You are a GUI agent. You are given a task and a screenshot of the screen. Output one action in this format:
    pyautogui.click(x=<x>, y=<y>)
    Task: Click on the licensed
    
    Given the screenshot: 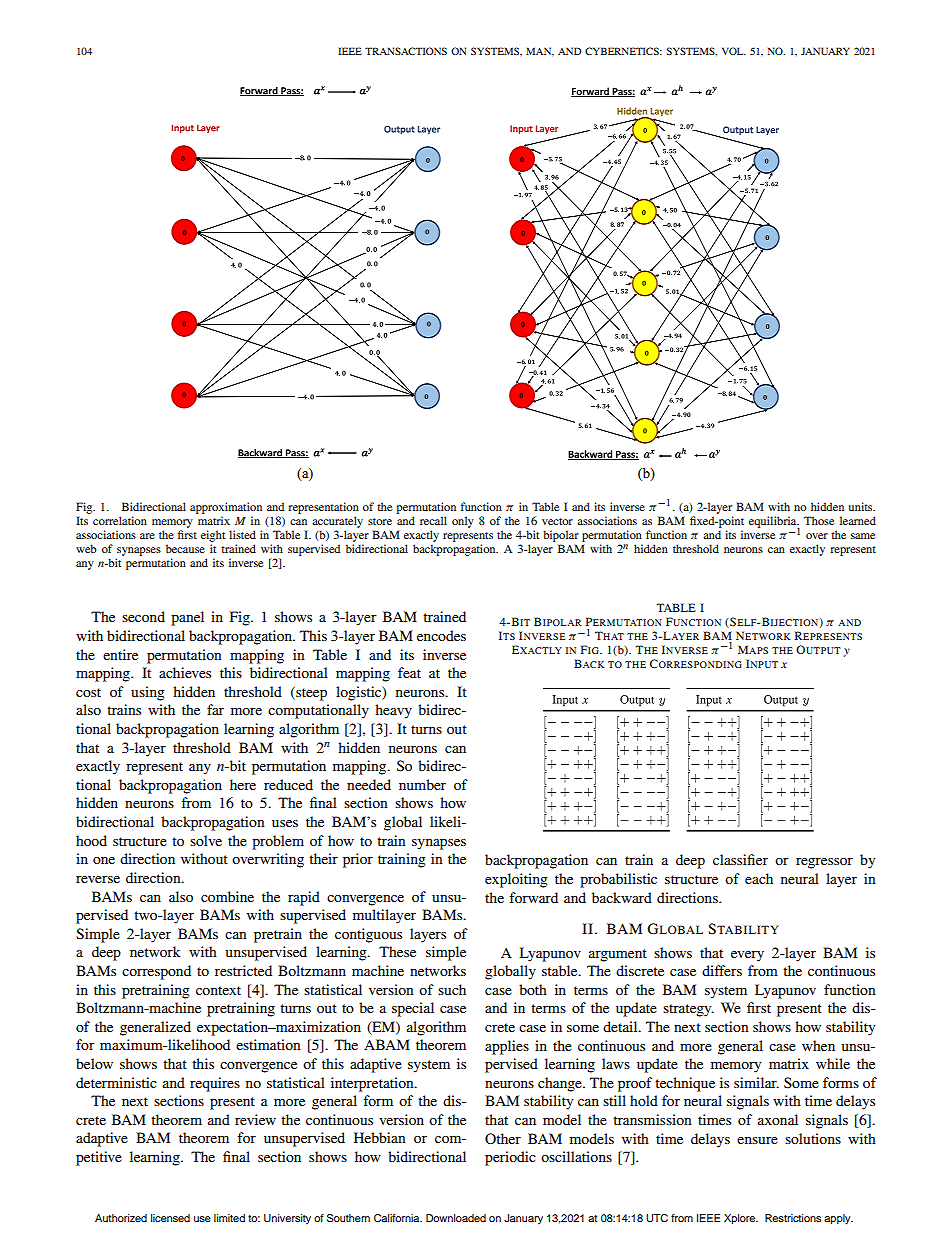 What is the action you would take?
    pyautogui.click(x=170, y=1218)
